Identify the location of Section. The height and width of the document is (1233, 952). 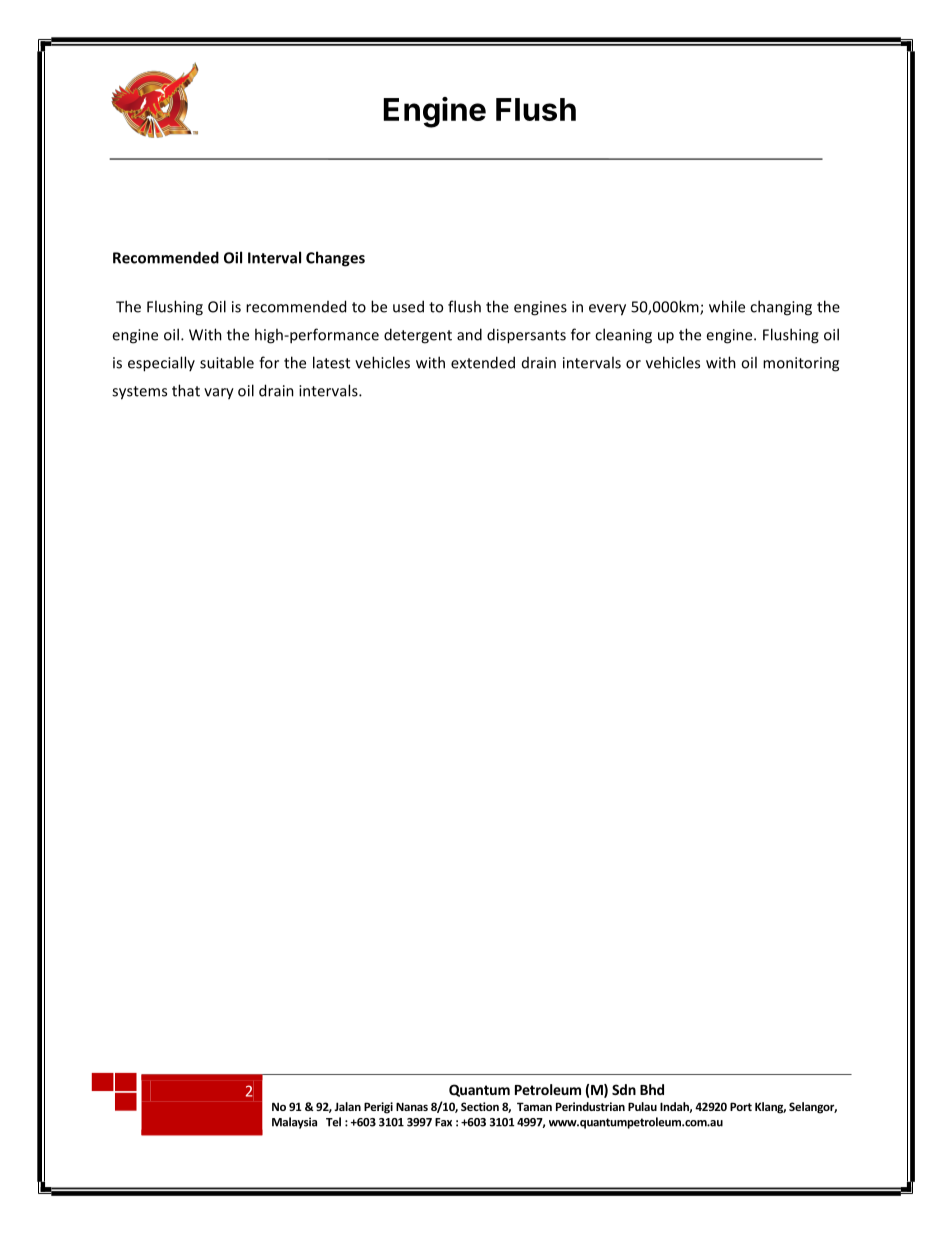
(480, 1106).
